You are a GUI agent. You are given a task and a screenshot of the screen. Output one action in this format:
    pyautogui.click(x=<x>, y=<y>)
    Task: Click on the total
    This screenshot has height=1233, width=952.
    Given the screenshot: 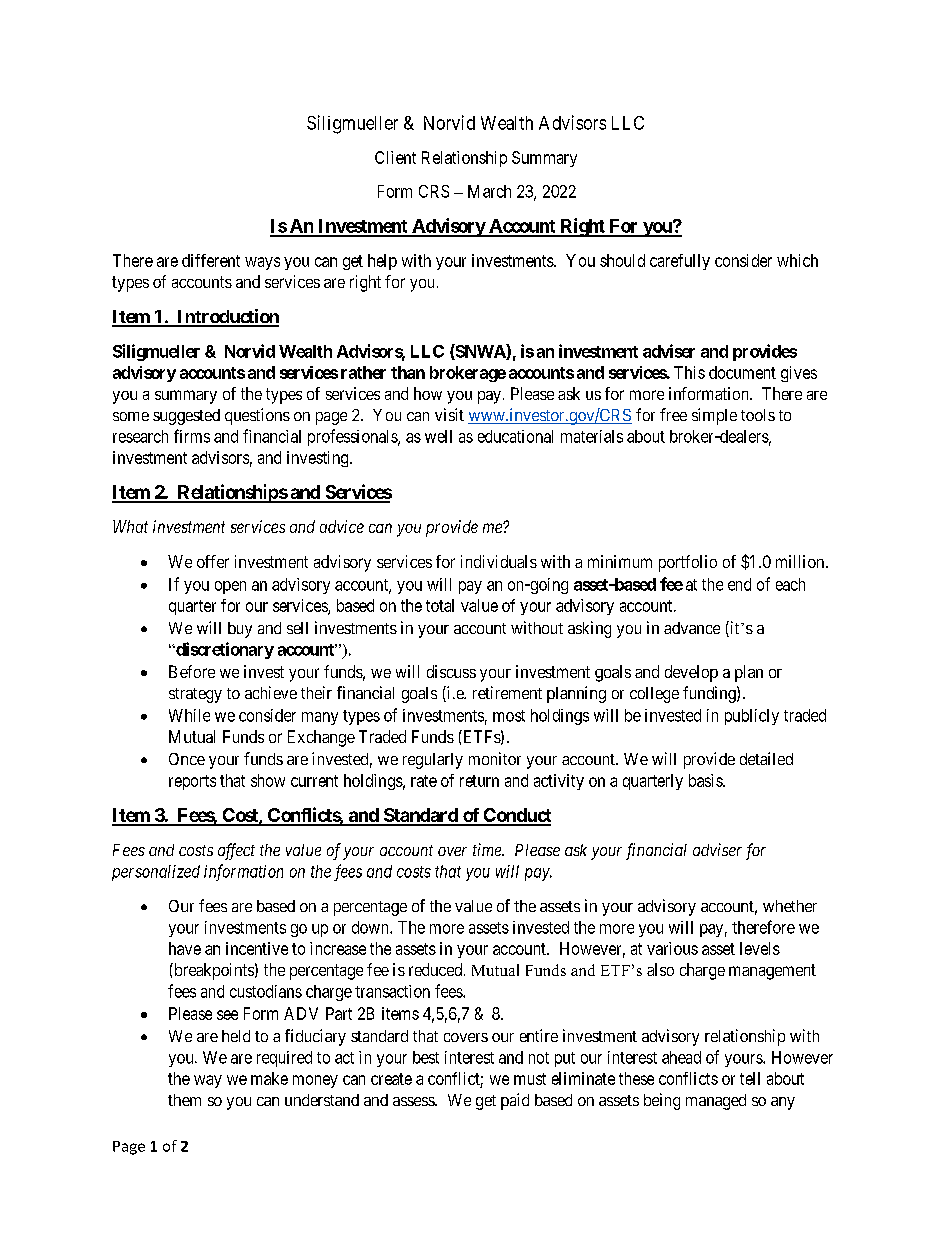 What is the action you would take?
    pyautogui.click(x=440, y=605)
